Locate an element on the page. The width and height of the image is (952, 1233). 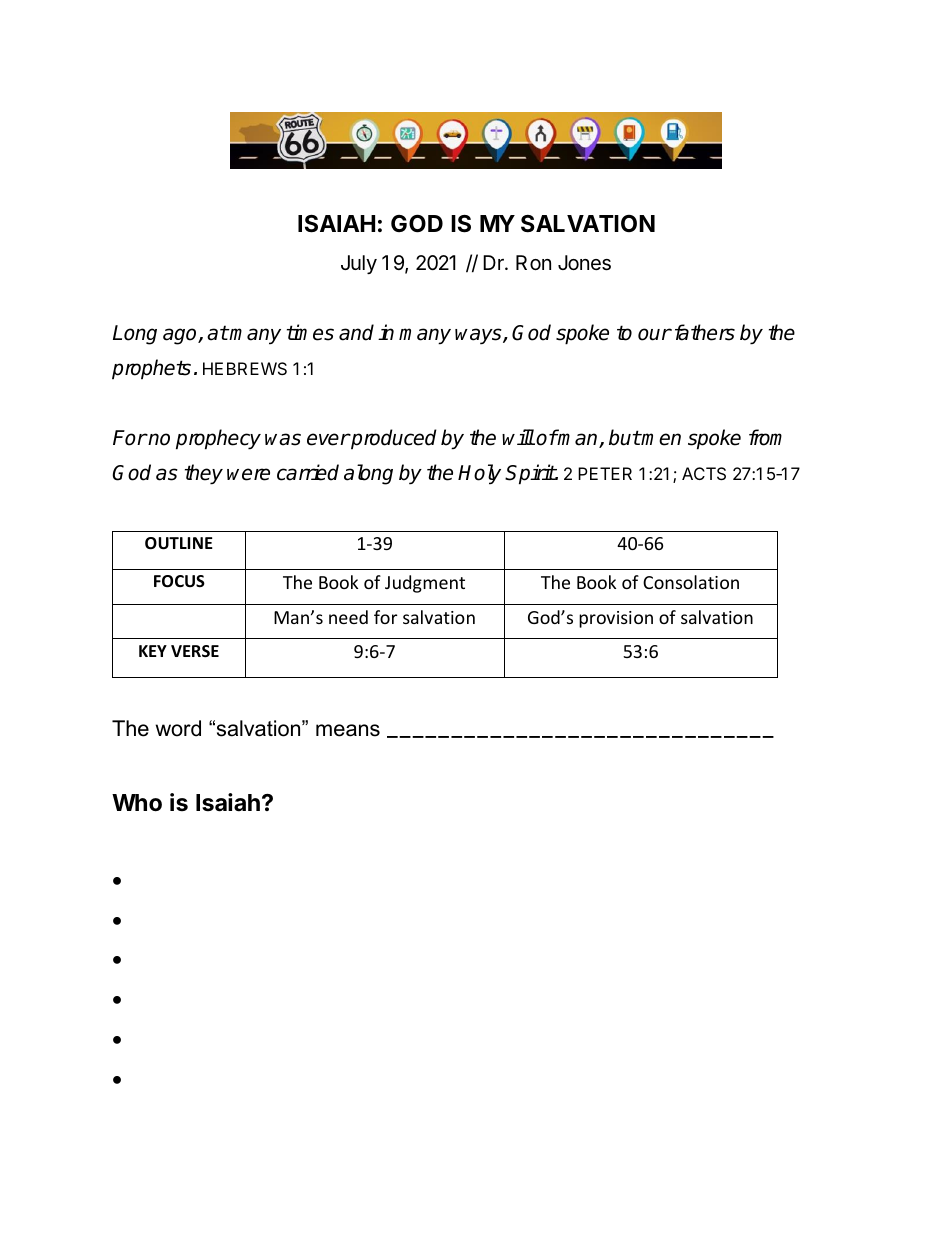
means is located at coordinates (348, 730).
